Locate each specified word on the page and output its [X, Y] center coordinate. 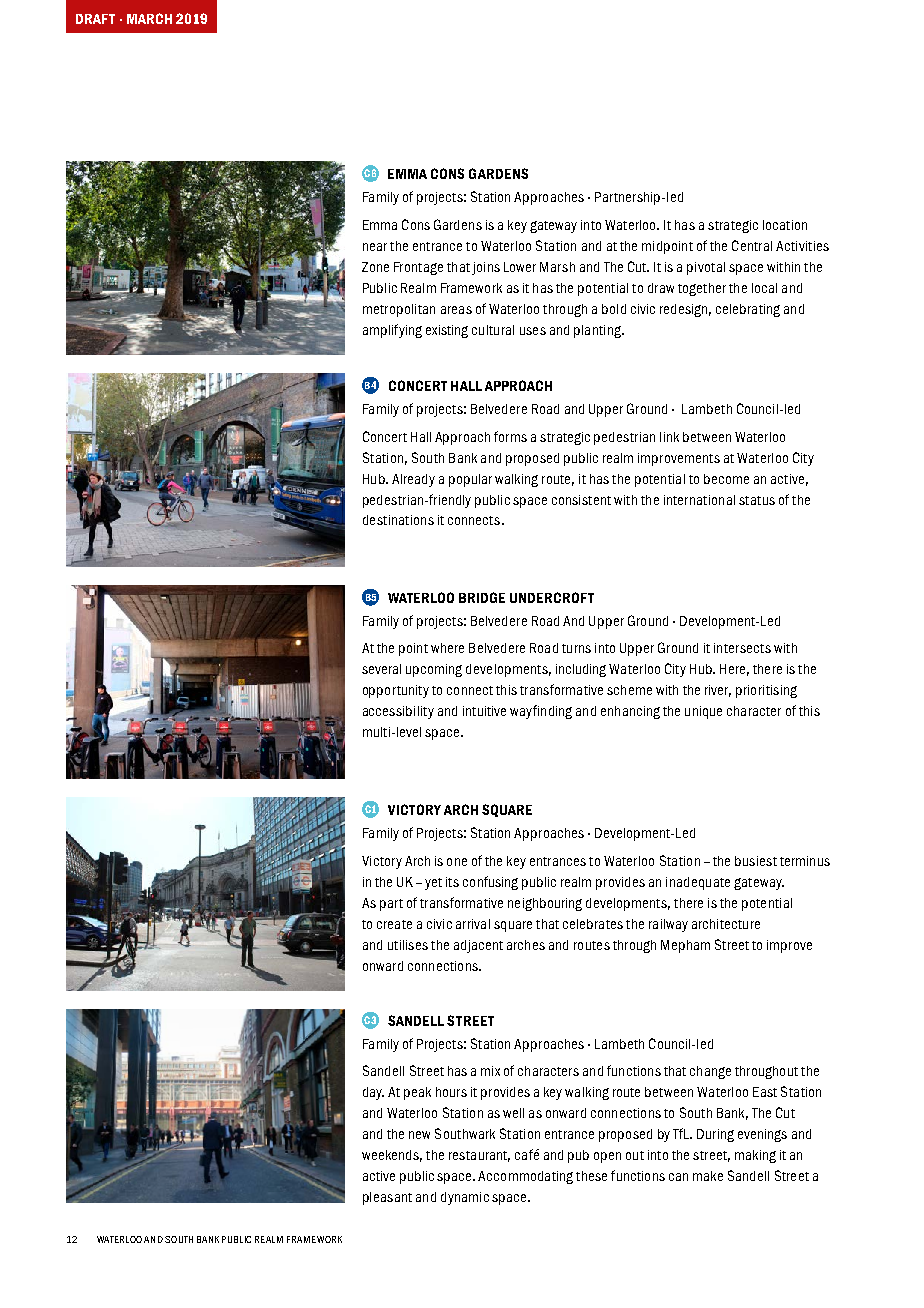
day [373, 1093]
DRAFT [95, 19]
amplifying [392, 331]
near [375, 247]
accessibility [398, 712]
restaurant [479, 1156]
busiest [756, 861]
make [708, 1176]
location [785, 225]
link [669, 437]
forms [510, 436]
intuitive [484, 711]
